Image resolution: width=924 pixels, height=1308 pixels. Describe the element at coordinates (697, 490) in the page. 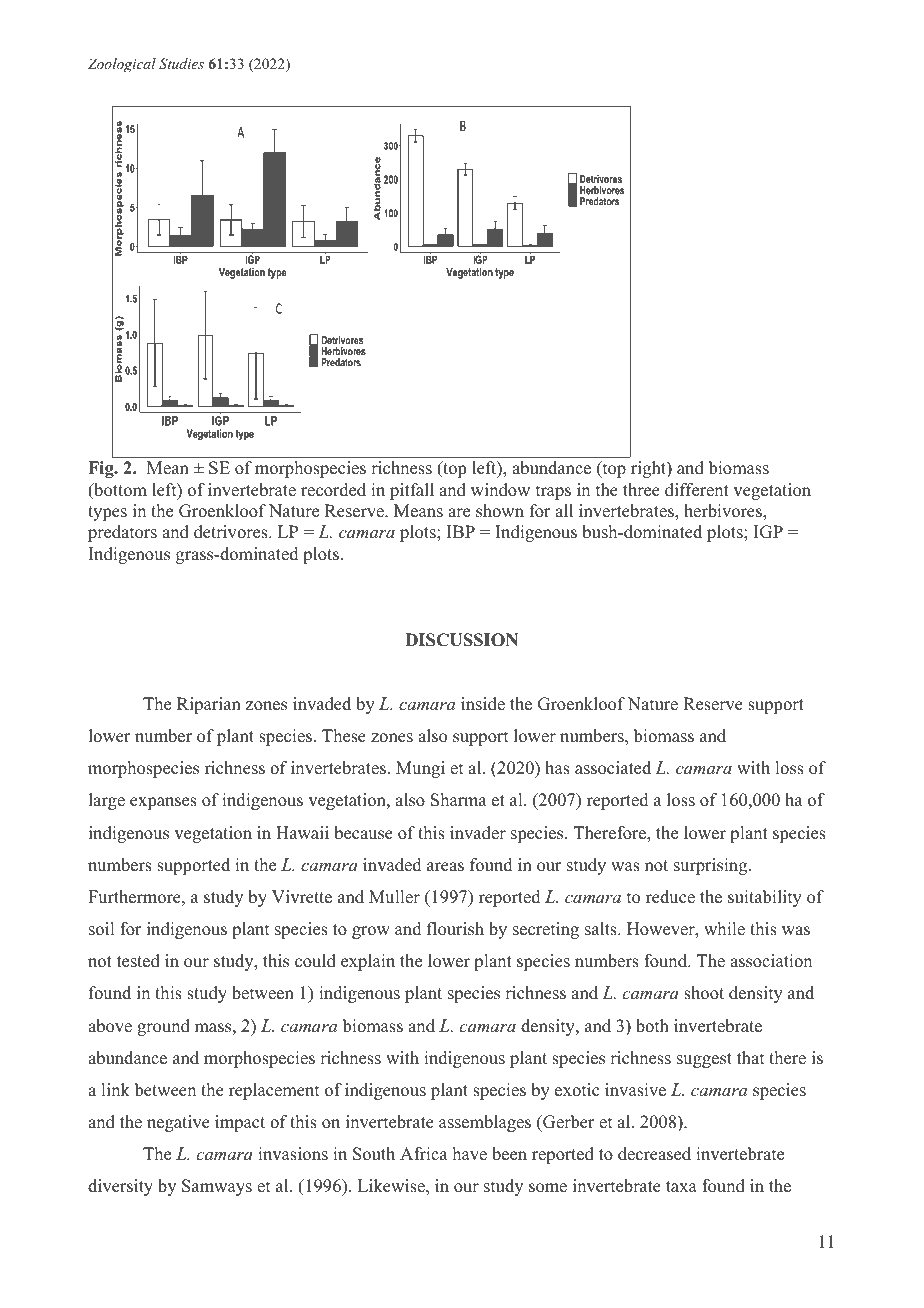

I see `different` at that location.
